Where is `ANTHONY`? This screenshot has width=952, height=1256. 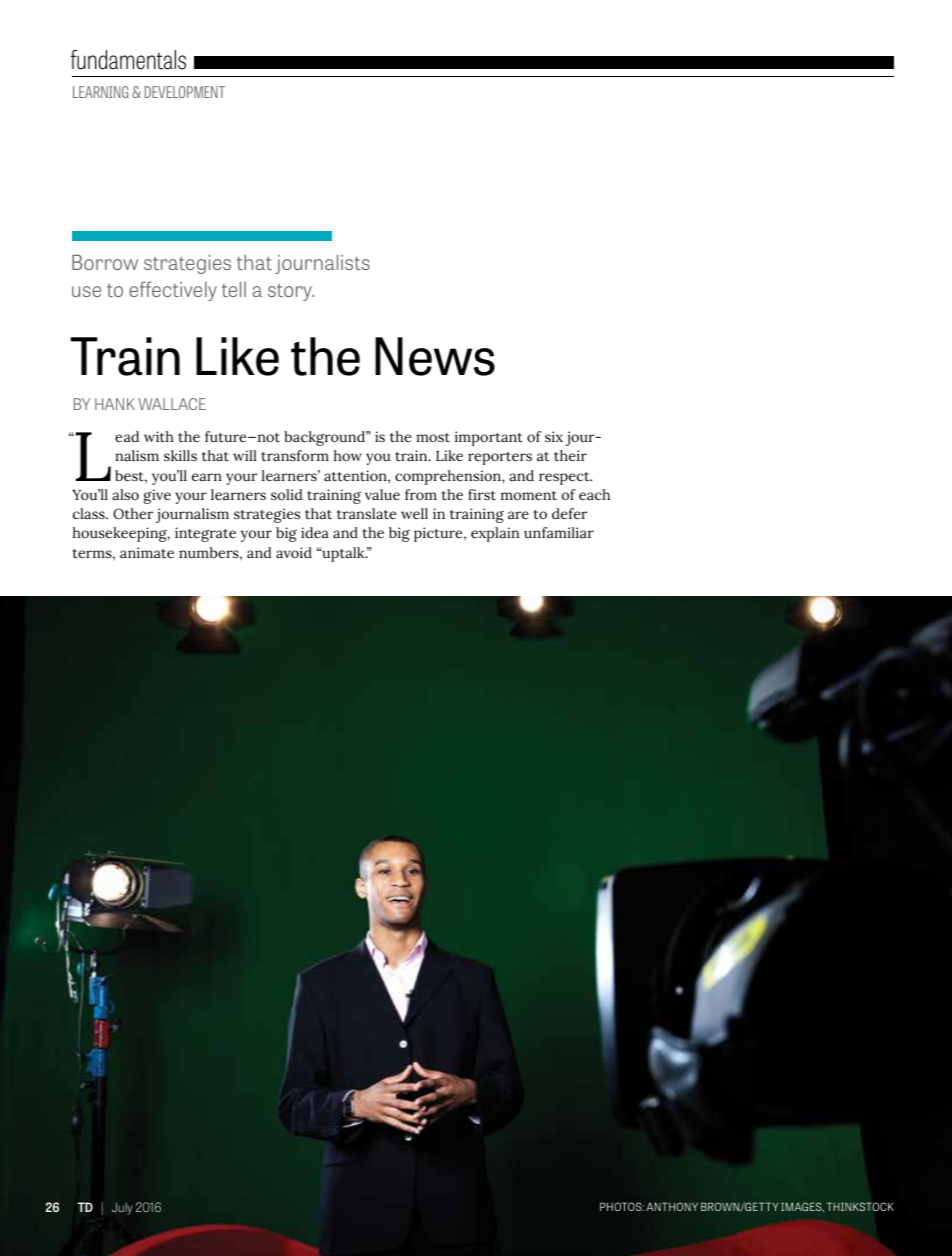
ANTHONY is located at coordinates (672, 1206).
